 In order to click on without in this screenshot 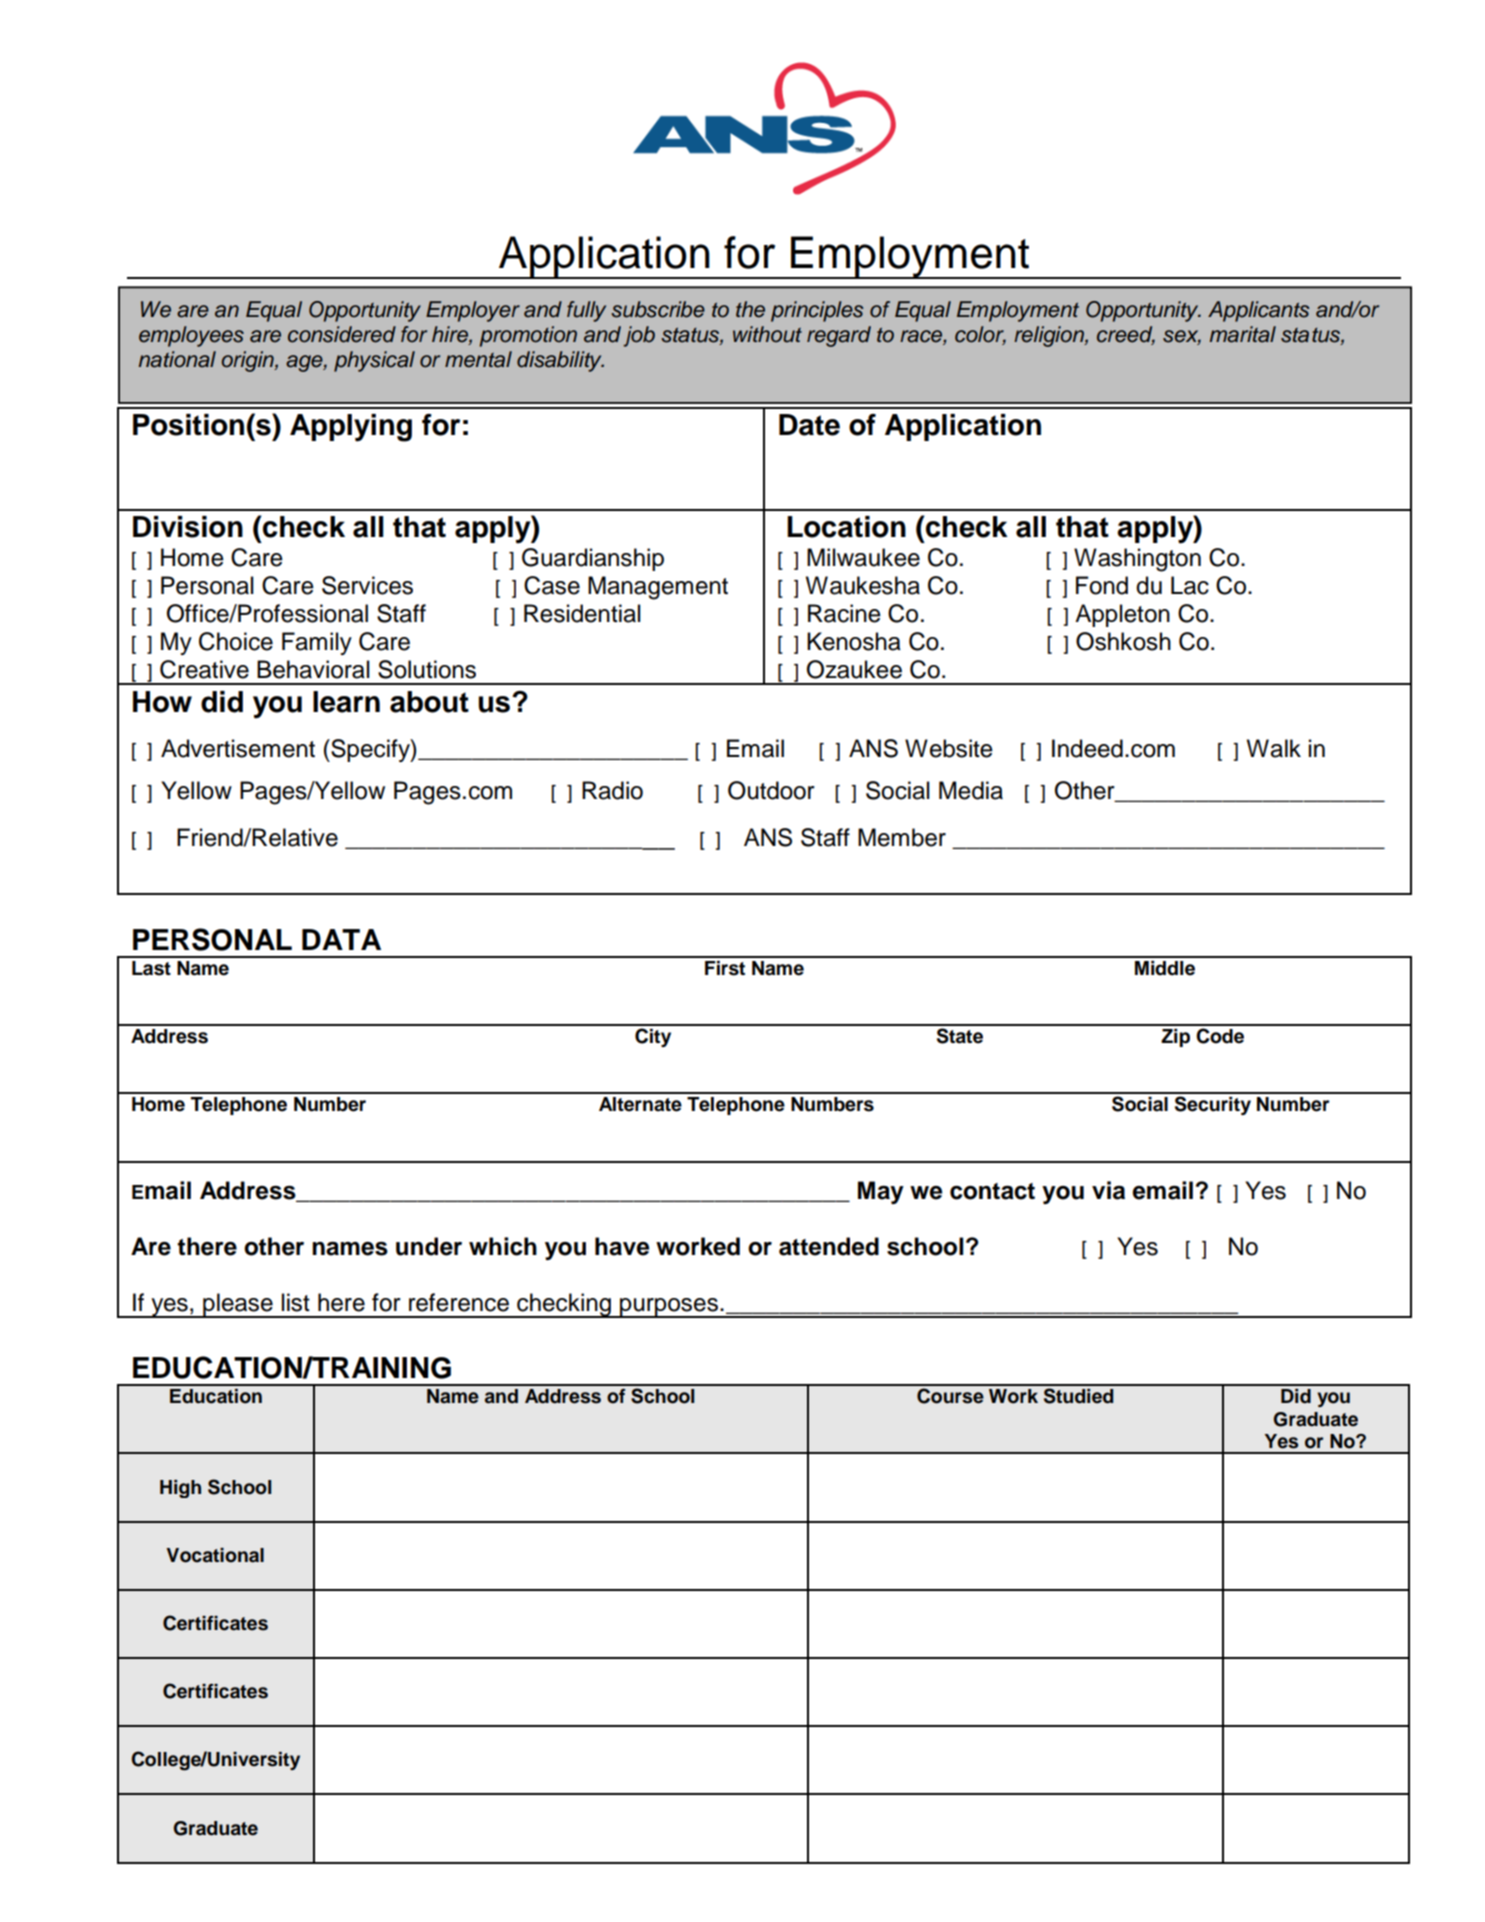, I will do `click(767, 334)`.
